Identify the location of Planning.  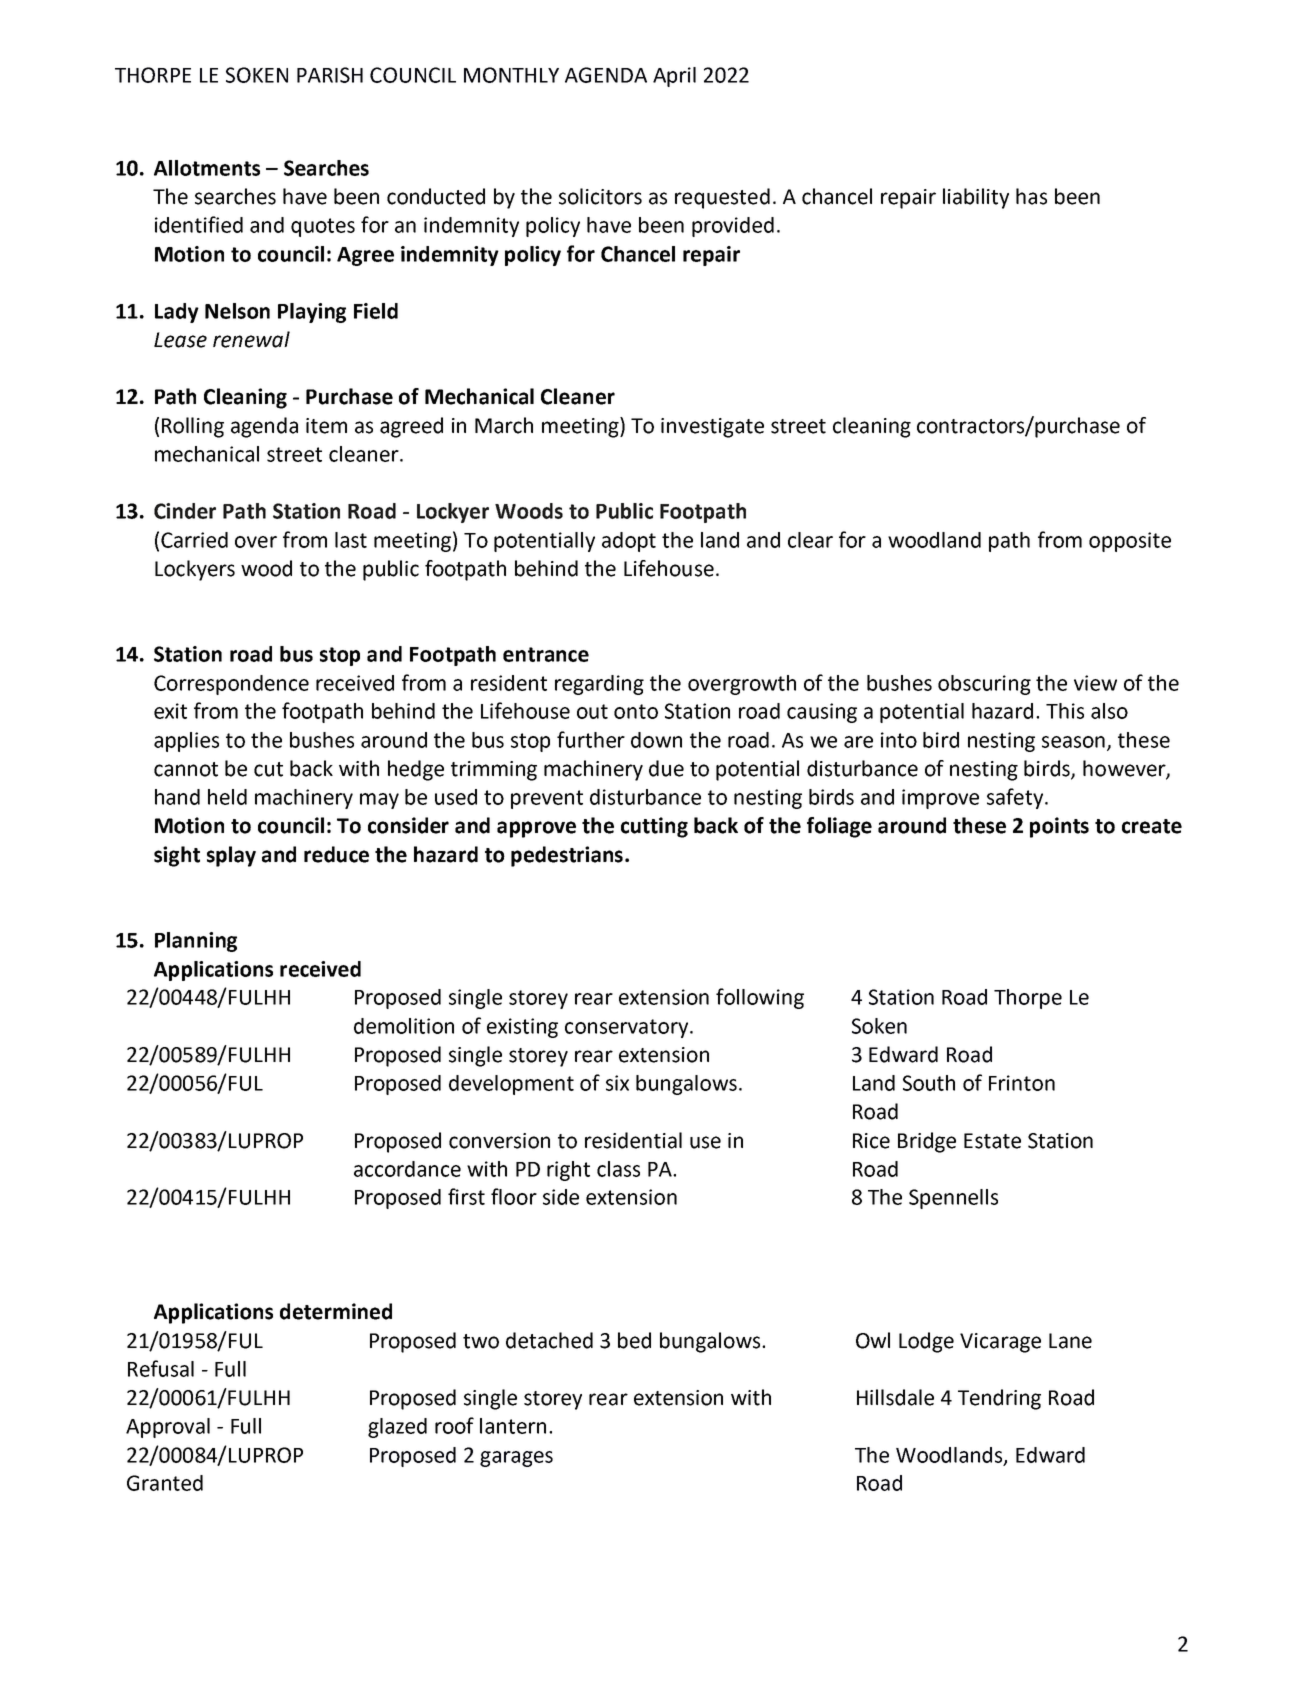
(196, 942).
